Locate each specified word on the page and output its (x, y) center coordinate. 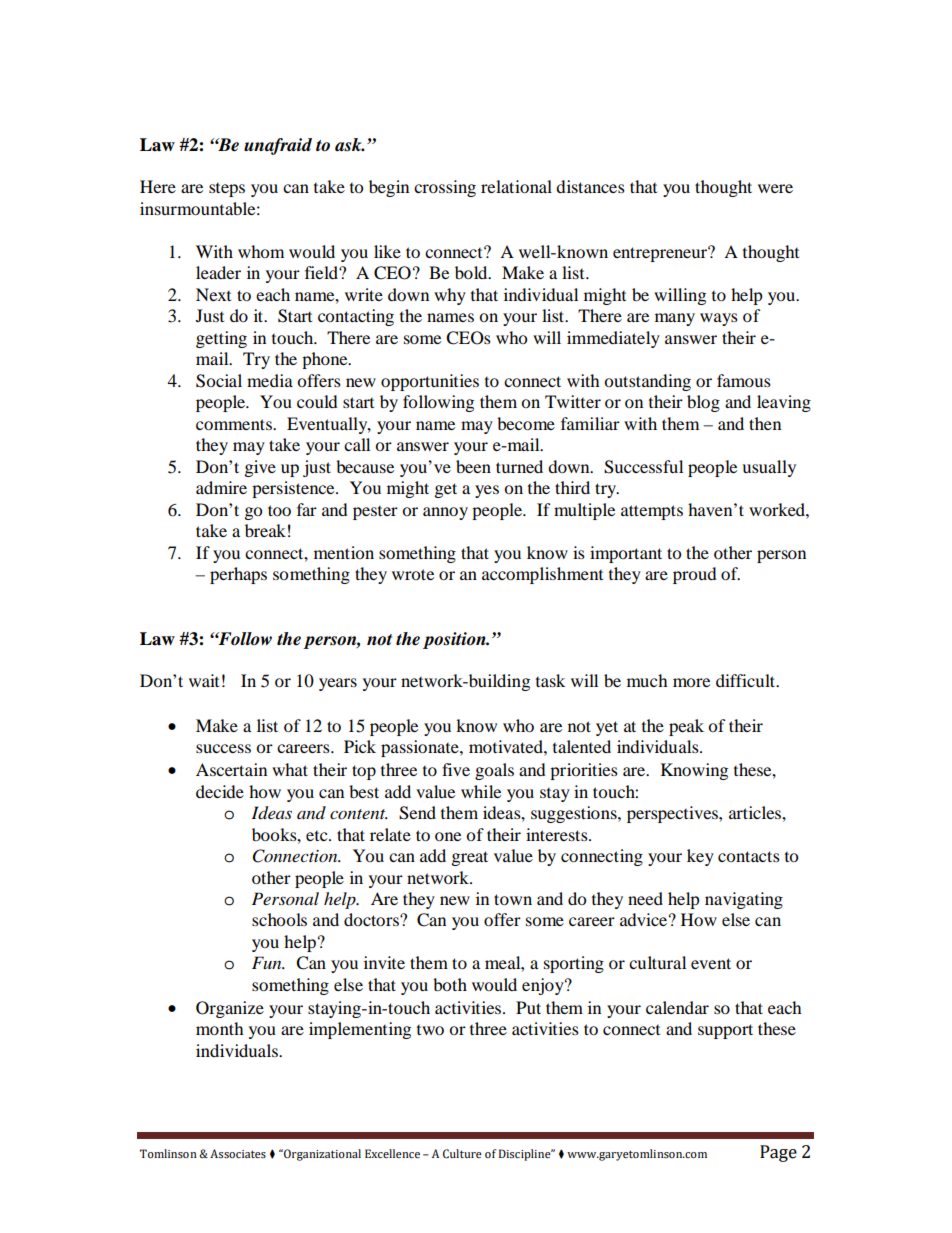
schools (279, 919)
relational (516, 186)
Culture (462, 1154)
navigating (744, 900)
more (691, 682)
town (513, 899)
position (455, 640)
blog (703, 403)
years (338, 684)
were (775, 188)
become (526, 423)
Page (778, 1153)
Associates (238, 1153)
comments (235, 424)
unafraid (278, 146)
